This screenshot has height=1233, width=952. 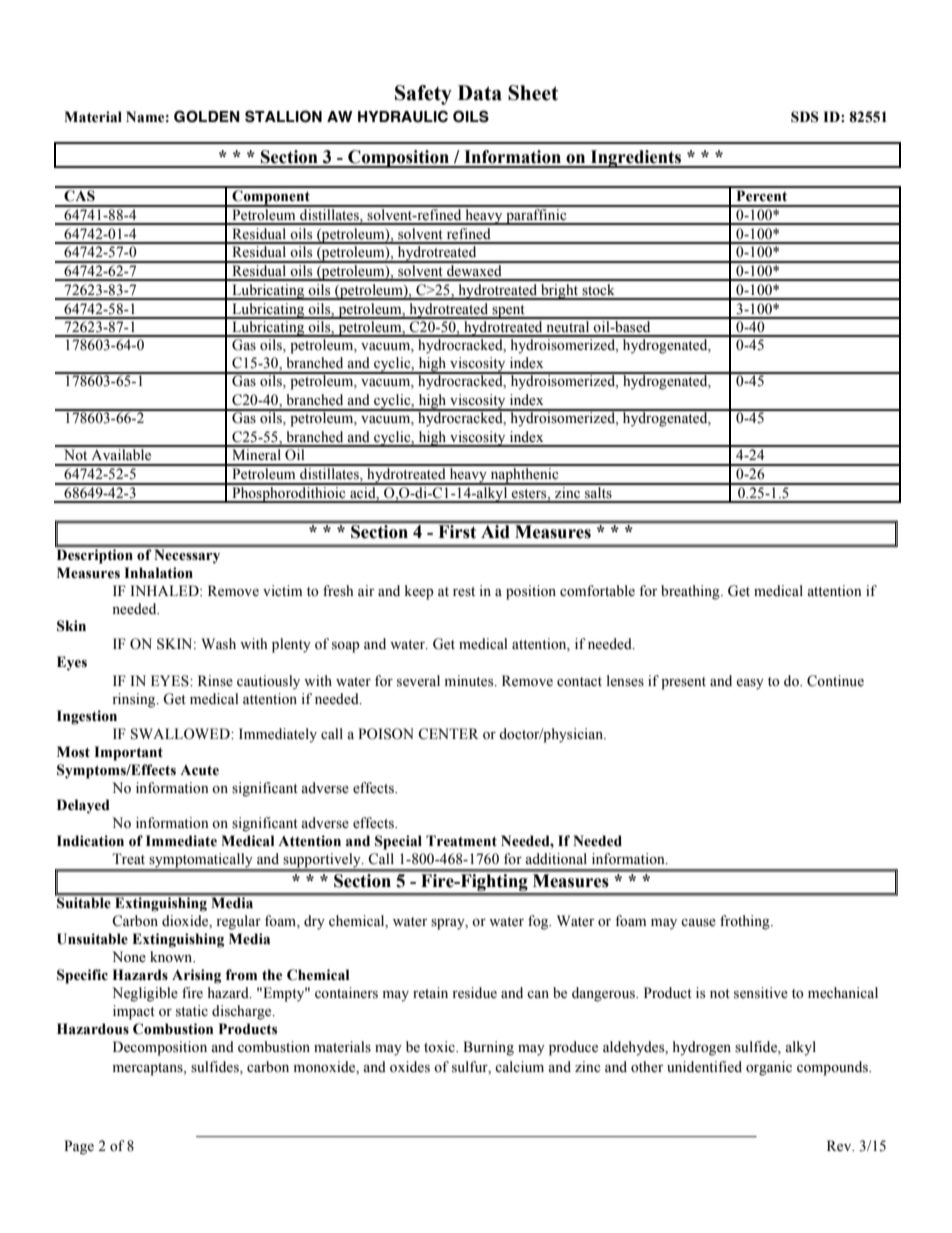 I want to click on Component, so click(x=271, y=198).
